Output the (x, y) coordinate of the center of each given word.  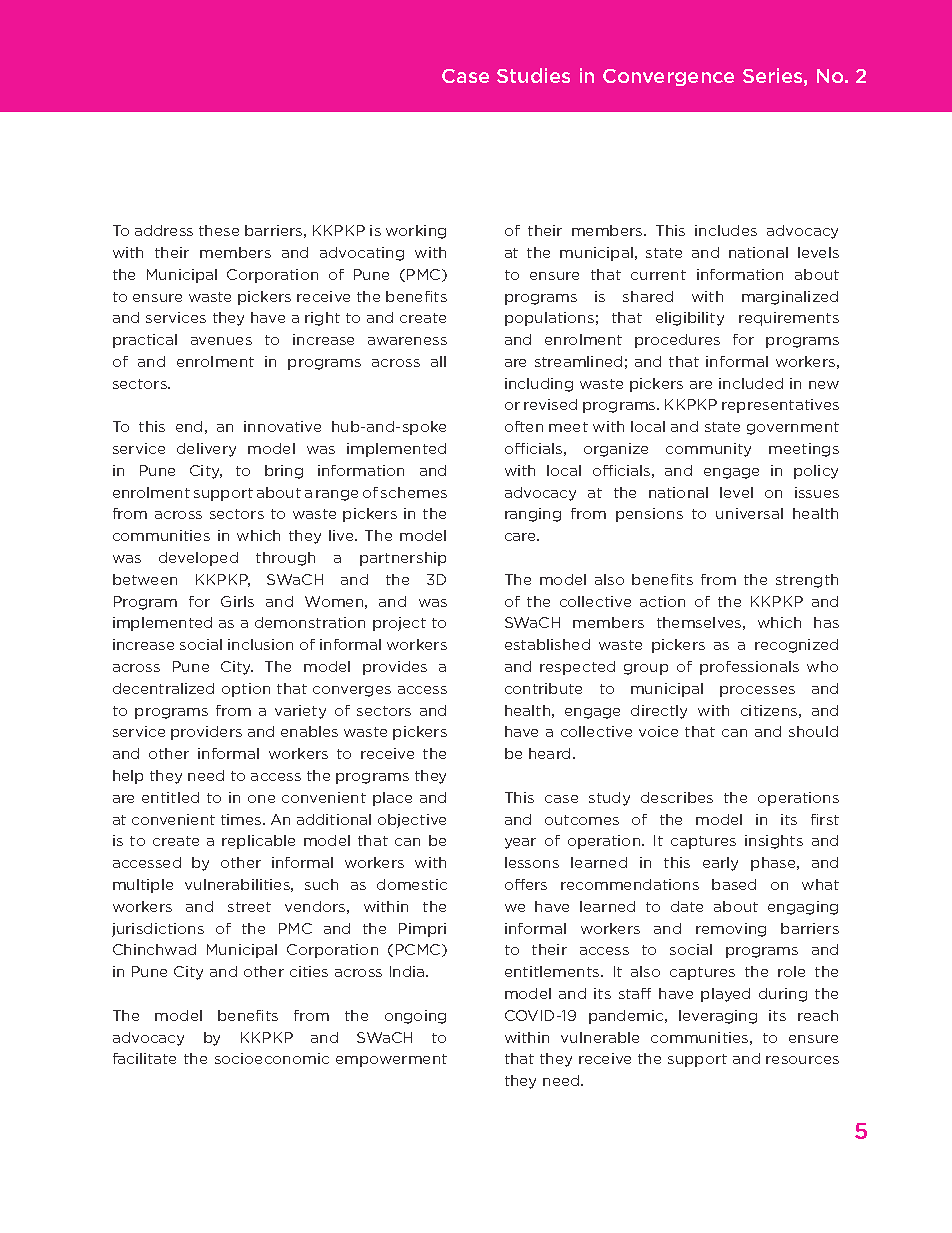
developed (198, 559)
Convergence (668, 77)
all (438, 361)
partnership (403, 559)
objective (412, 821)
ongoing (415, 1017)
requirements (789, 319)
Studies (533, 75)
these (219, 230)
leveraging (718, 1017)
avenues (221, 341)
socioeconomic (272, 1058)
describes (677, 797)
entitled (170, 797)
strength (807, 581)
